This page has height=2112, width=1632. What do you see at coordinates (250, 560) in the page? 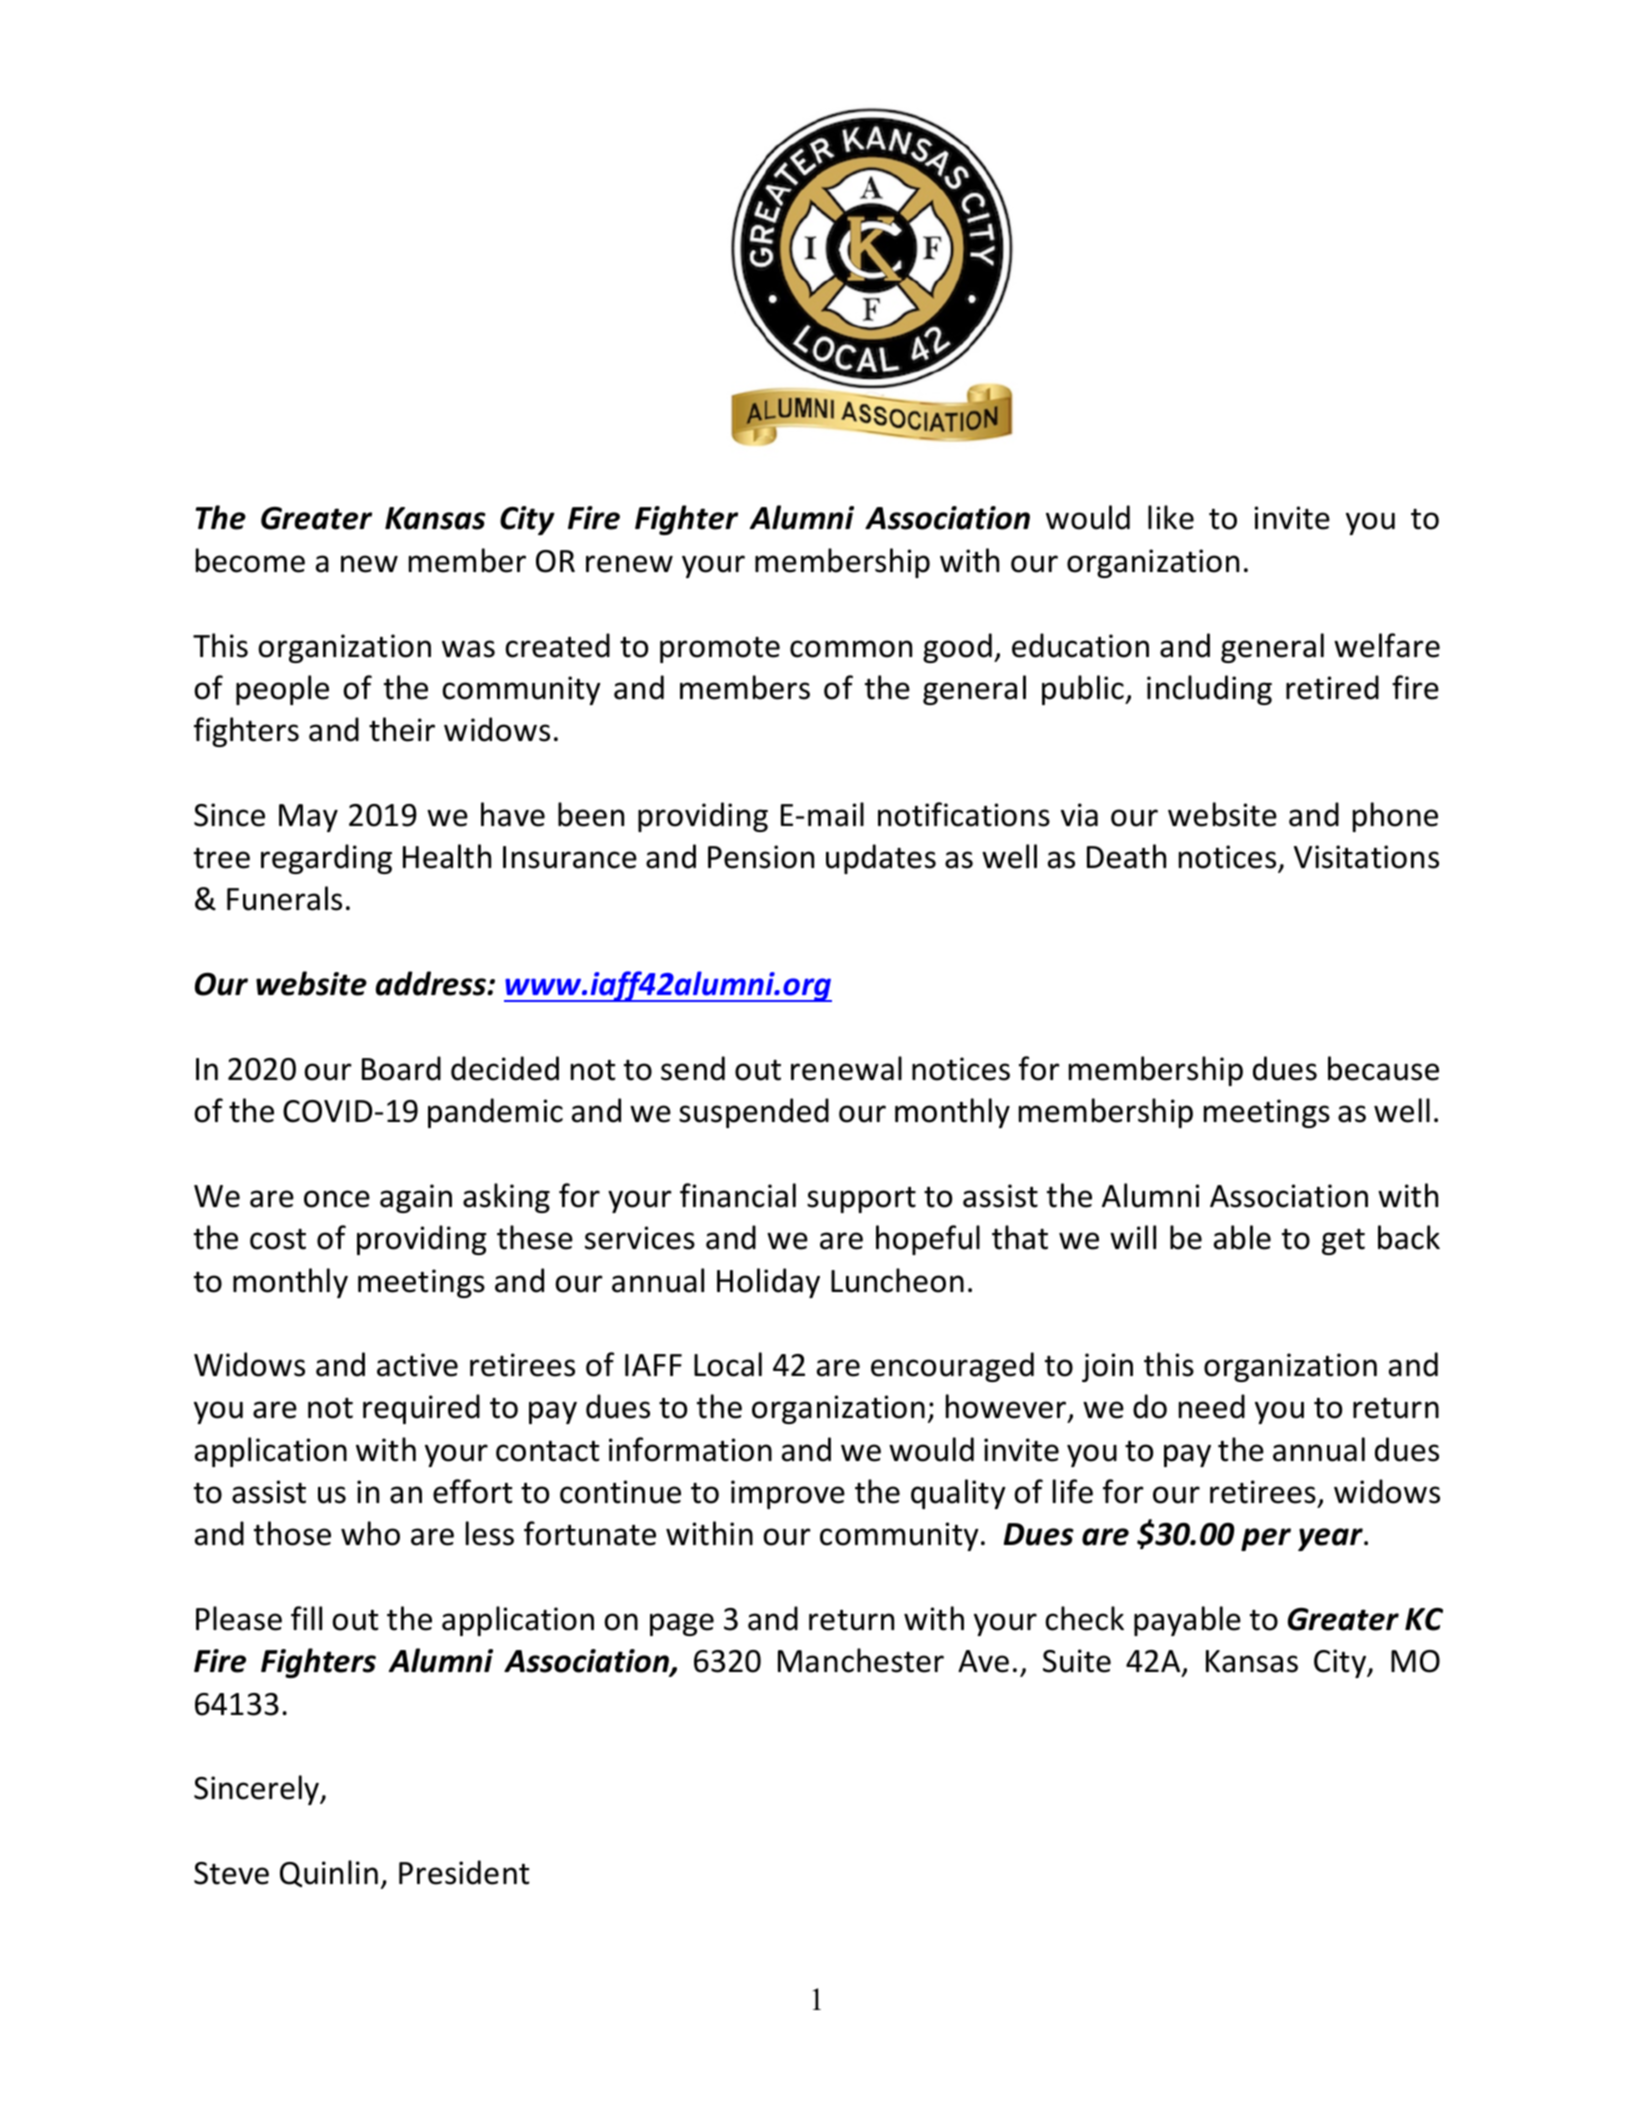
I see `become` at bounding box center [250, 560].
